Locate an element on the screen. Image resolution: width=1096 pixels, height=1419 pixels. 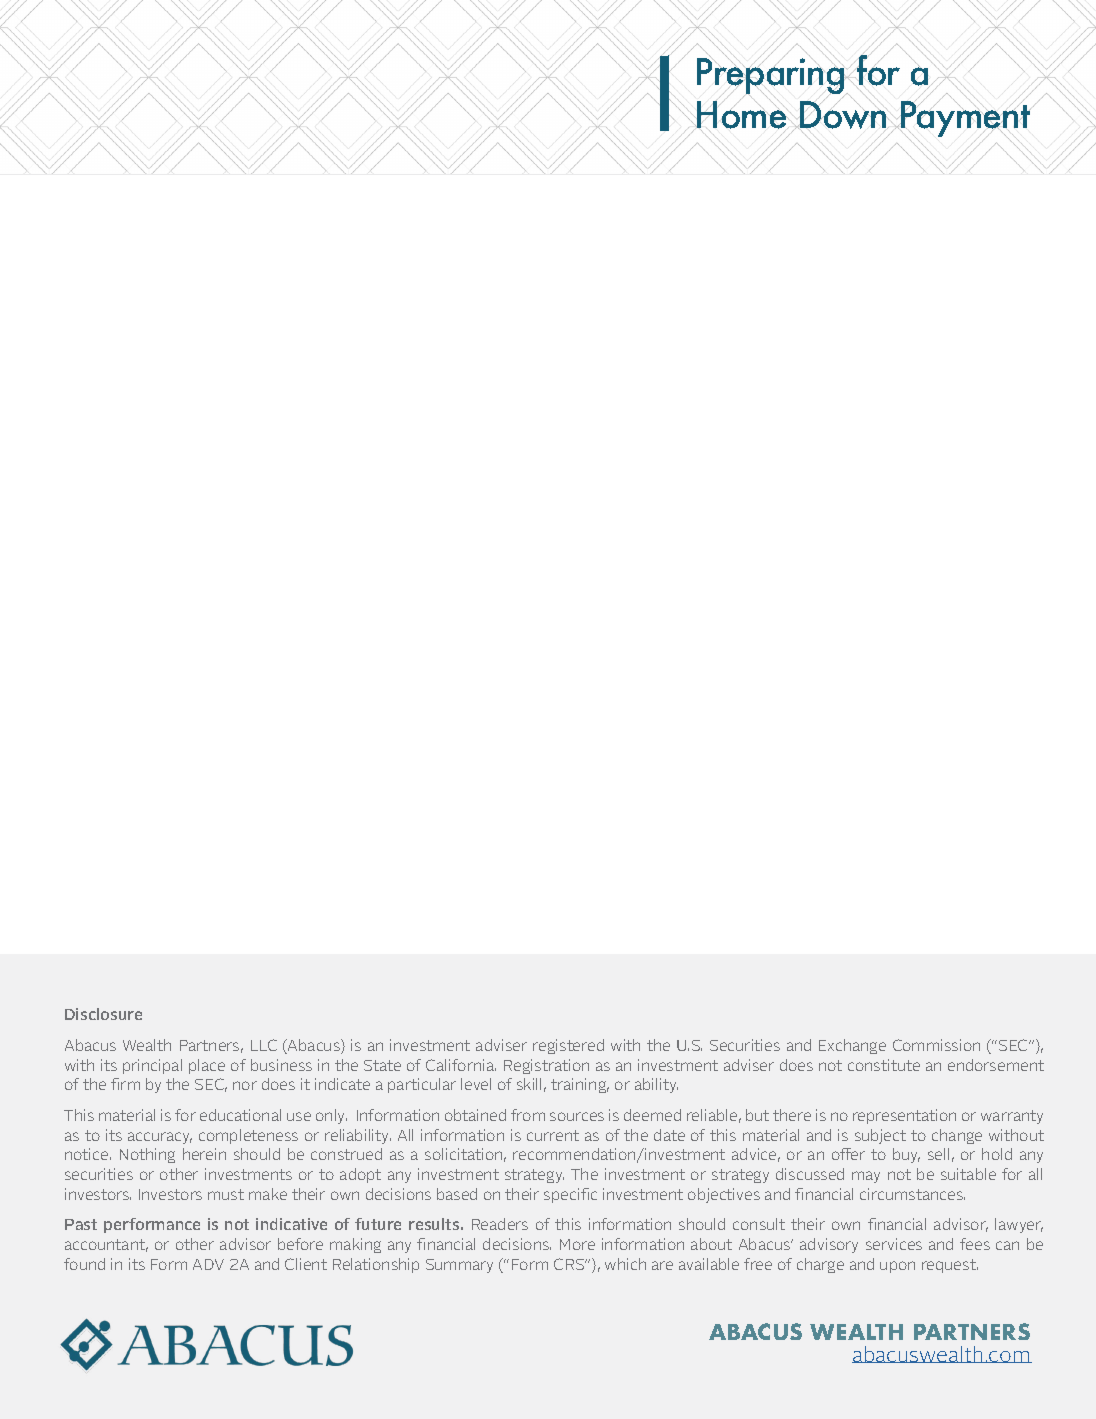
Commission is located at coordinates (936, 1045).
